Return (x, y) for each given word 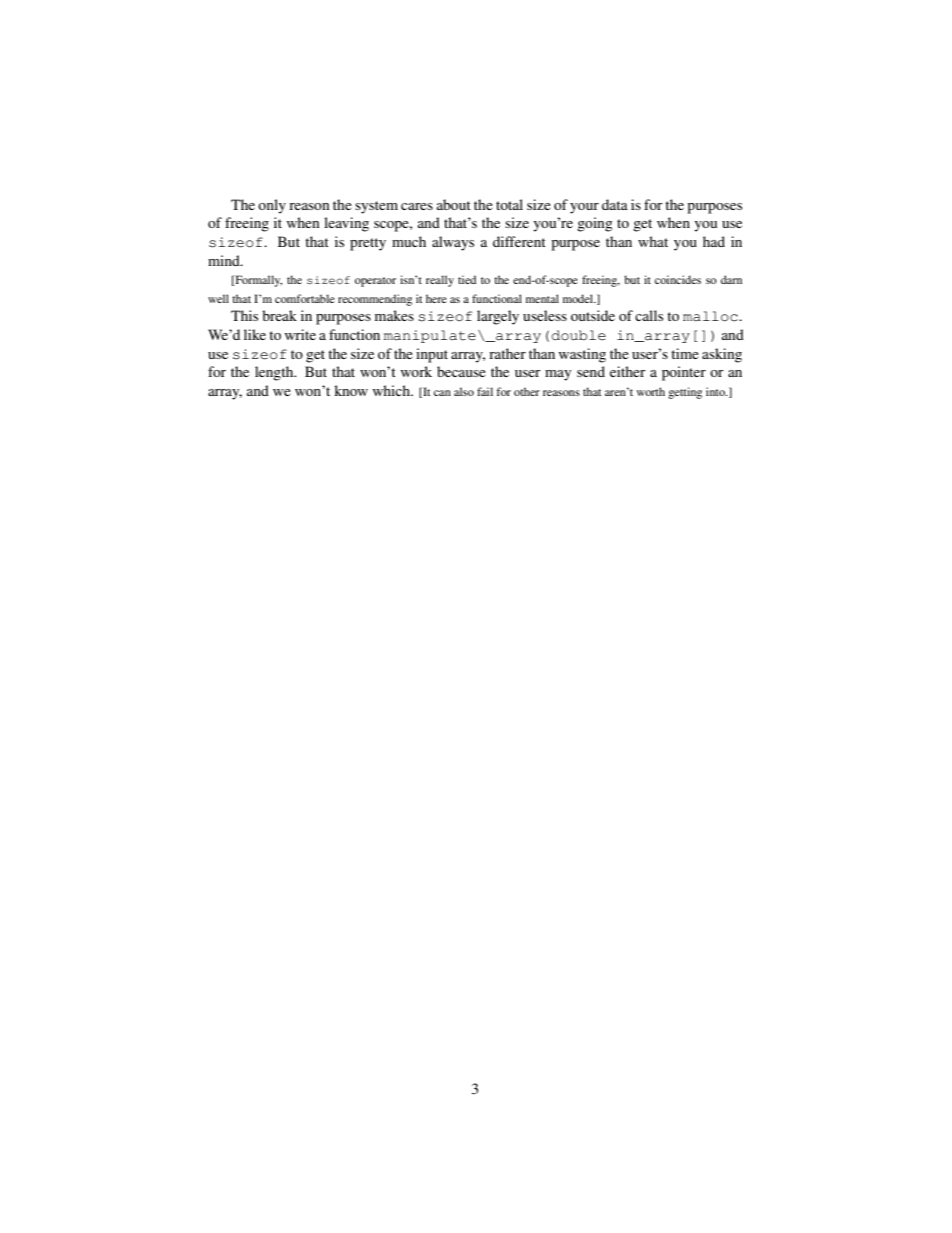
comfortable (305, 298)
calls (649, 315)
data (615, 204)
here (436, 298)
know (351, 390)
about (454, 204)
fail (485, 391)
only (272, 206)
